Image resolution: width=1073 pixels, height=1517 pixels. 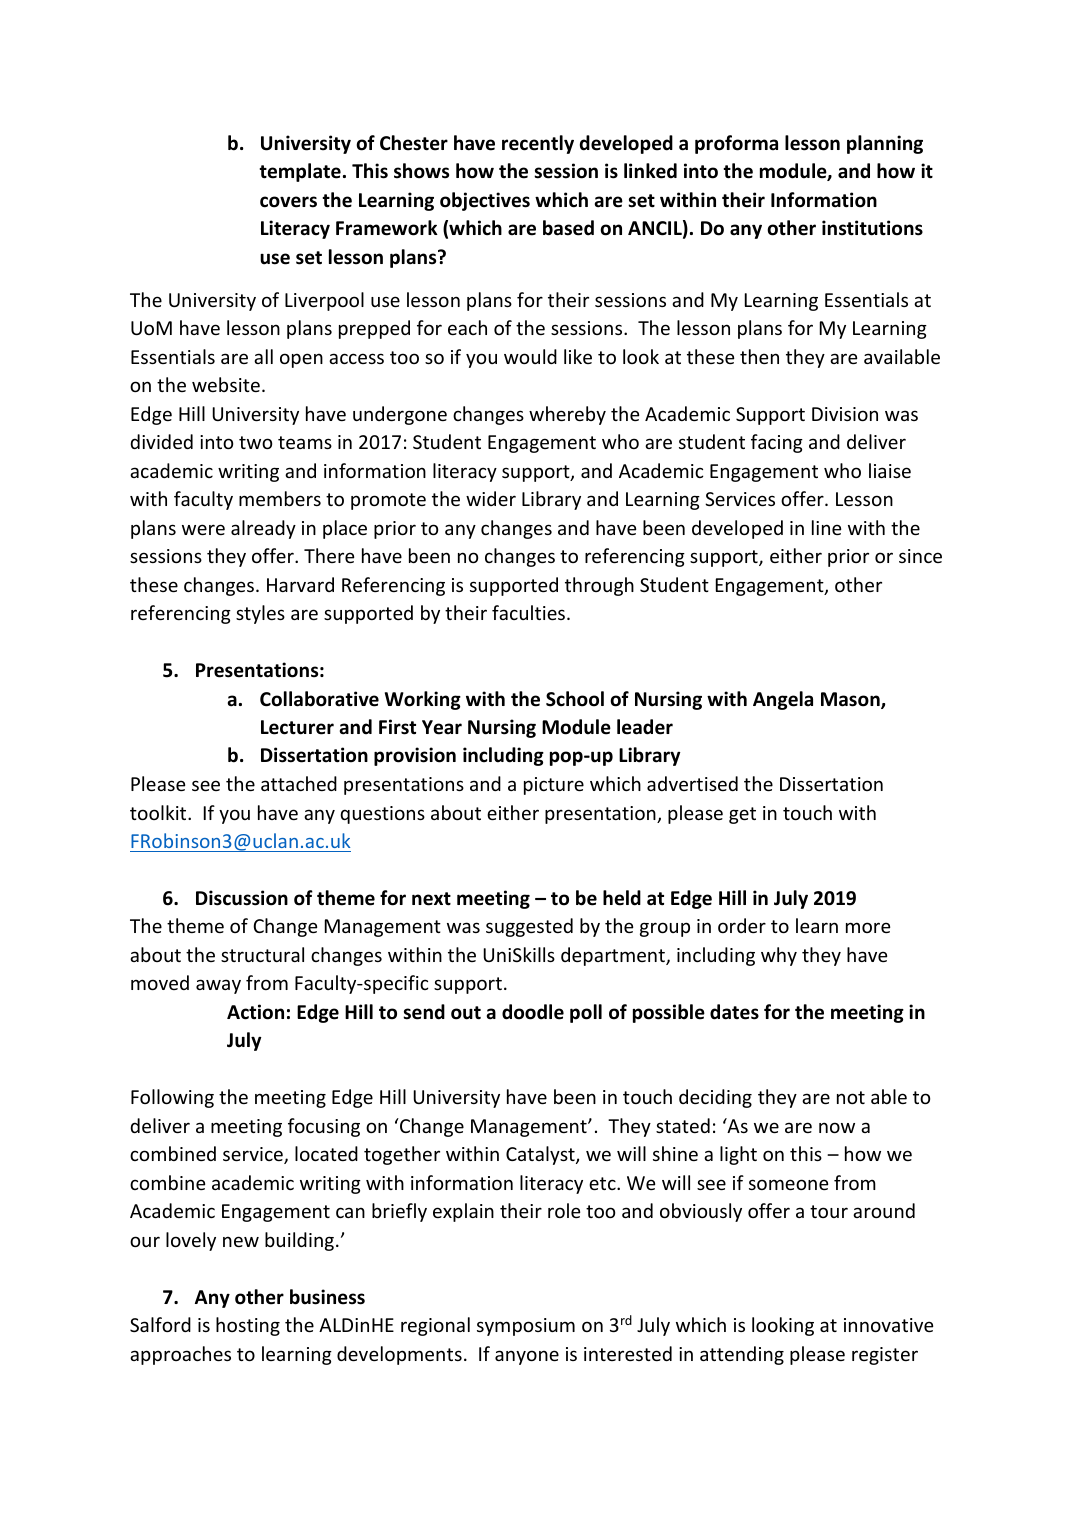 What do you see at coordinates (288, 202) in the document?
I see `covers` at bounding box center [288, 202].
